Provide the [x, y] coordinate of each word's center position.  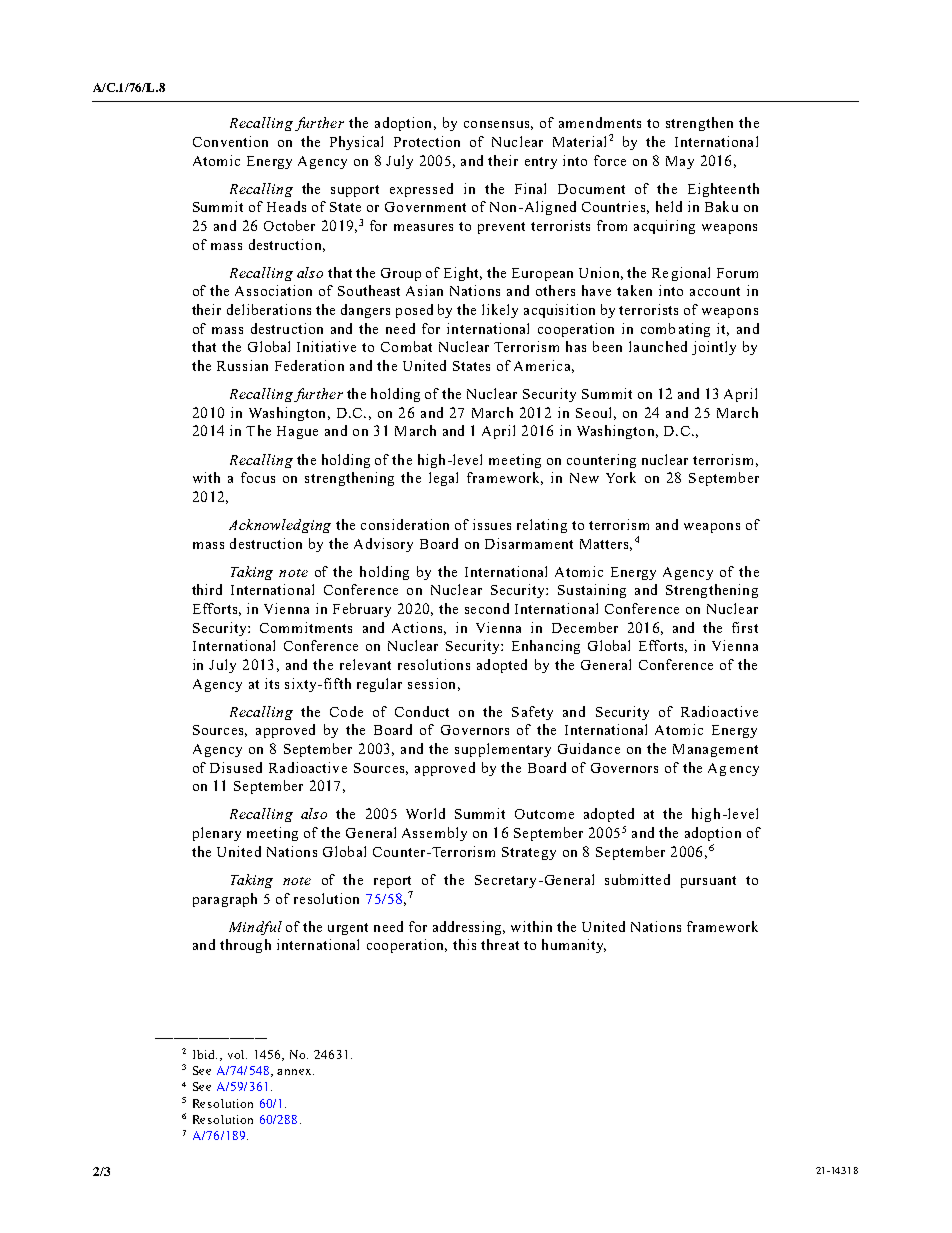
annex [295, 1072]
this [464, 944]
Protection [427, 141]
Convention [230, 141]
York [621, 477]
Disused [236, 767]
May [680, 162]
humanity [574, 946]
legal [443, 479]
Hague [297, 432]
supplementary [503, 750]
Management [715, 750]
